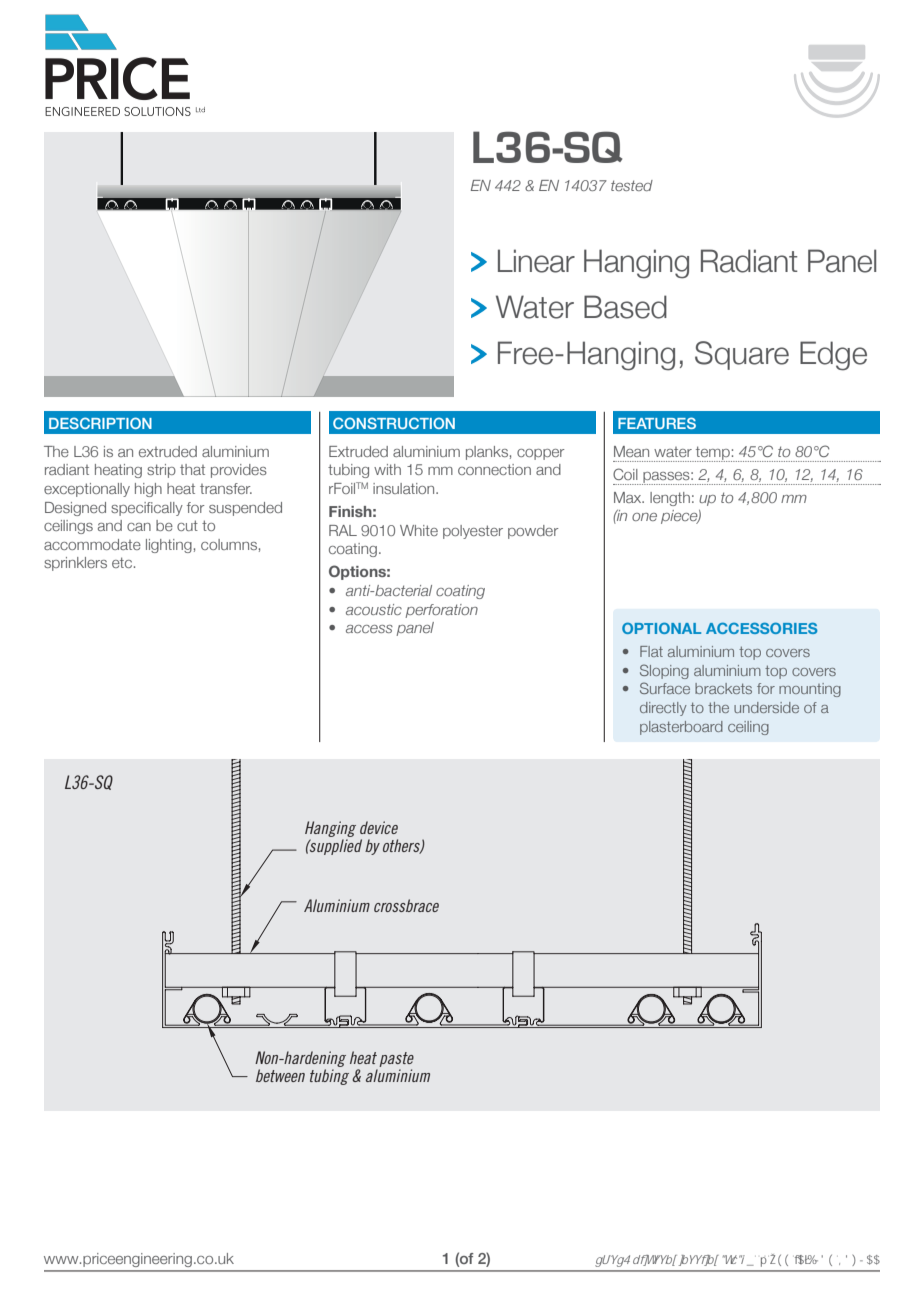 The image size is (924, 1308). What do you see at coordinates (670, 499) in the document?
I see `length` at bounding box center [670, 499].
